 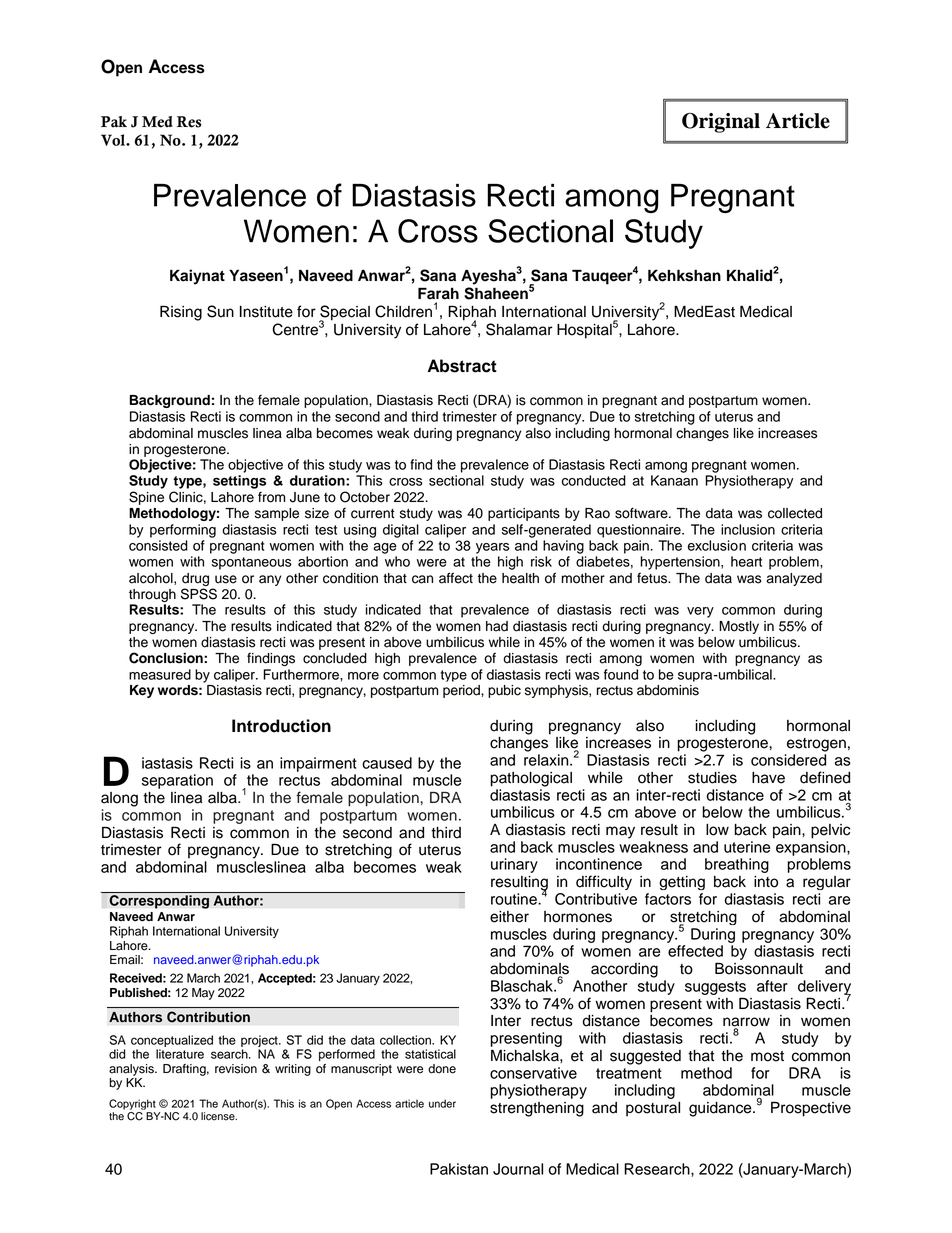 What do you see at coordinates (721, 123) in the image?
I see `Original` at bounding box center [721, 123].
